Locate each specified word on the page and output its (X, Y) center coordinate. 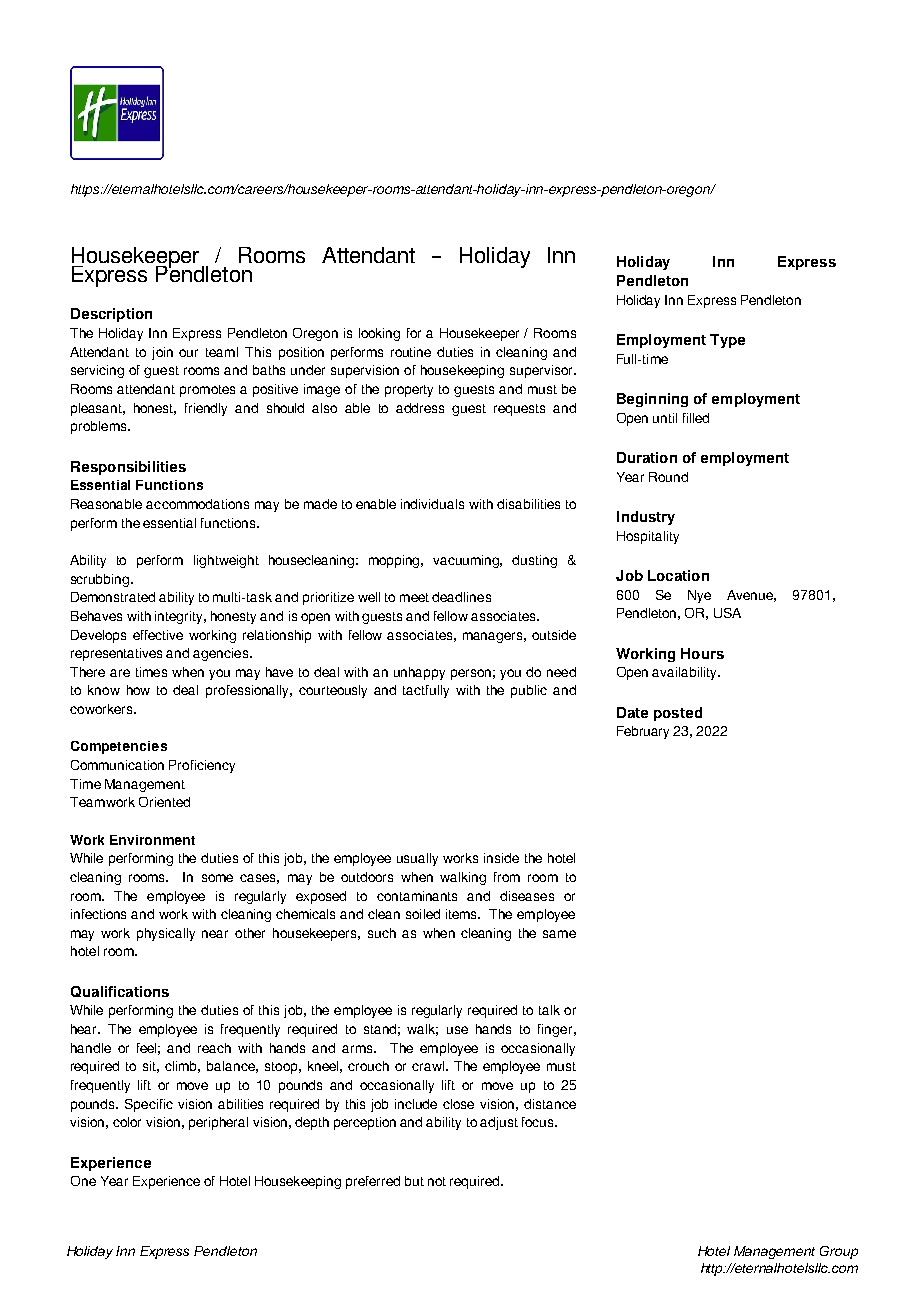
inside (501, 858)
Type (727, 341)
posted (678, 714)
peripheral (218, 1123)
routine (411, 352)
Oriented (164, 802)
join (162, 353)
